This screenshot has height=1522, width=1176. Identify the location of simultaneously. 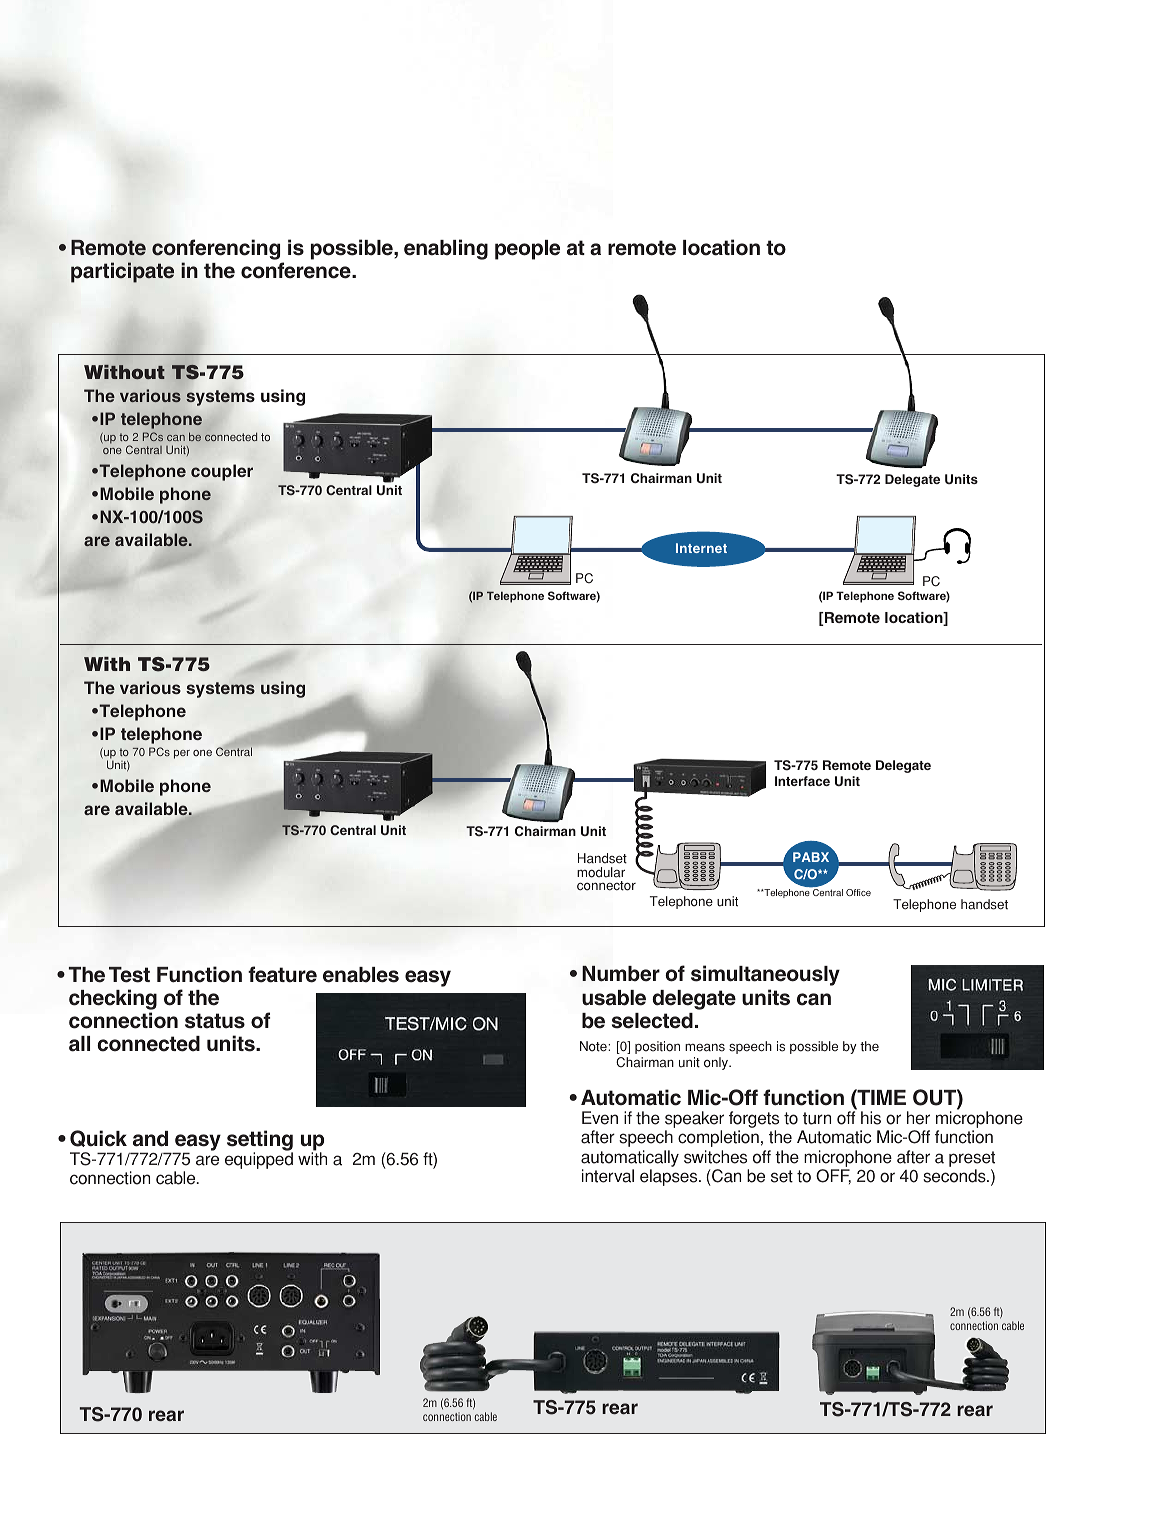
(765, 975).
